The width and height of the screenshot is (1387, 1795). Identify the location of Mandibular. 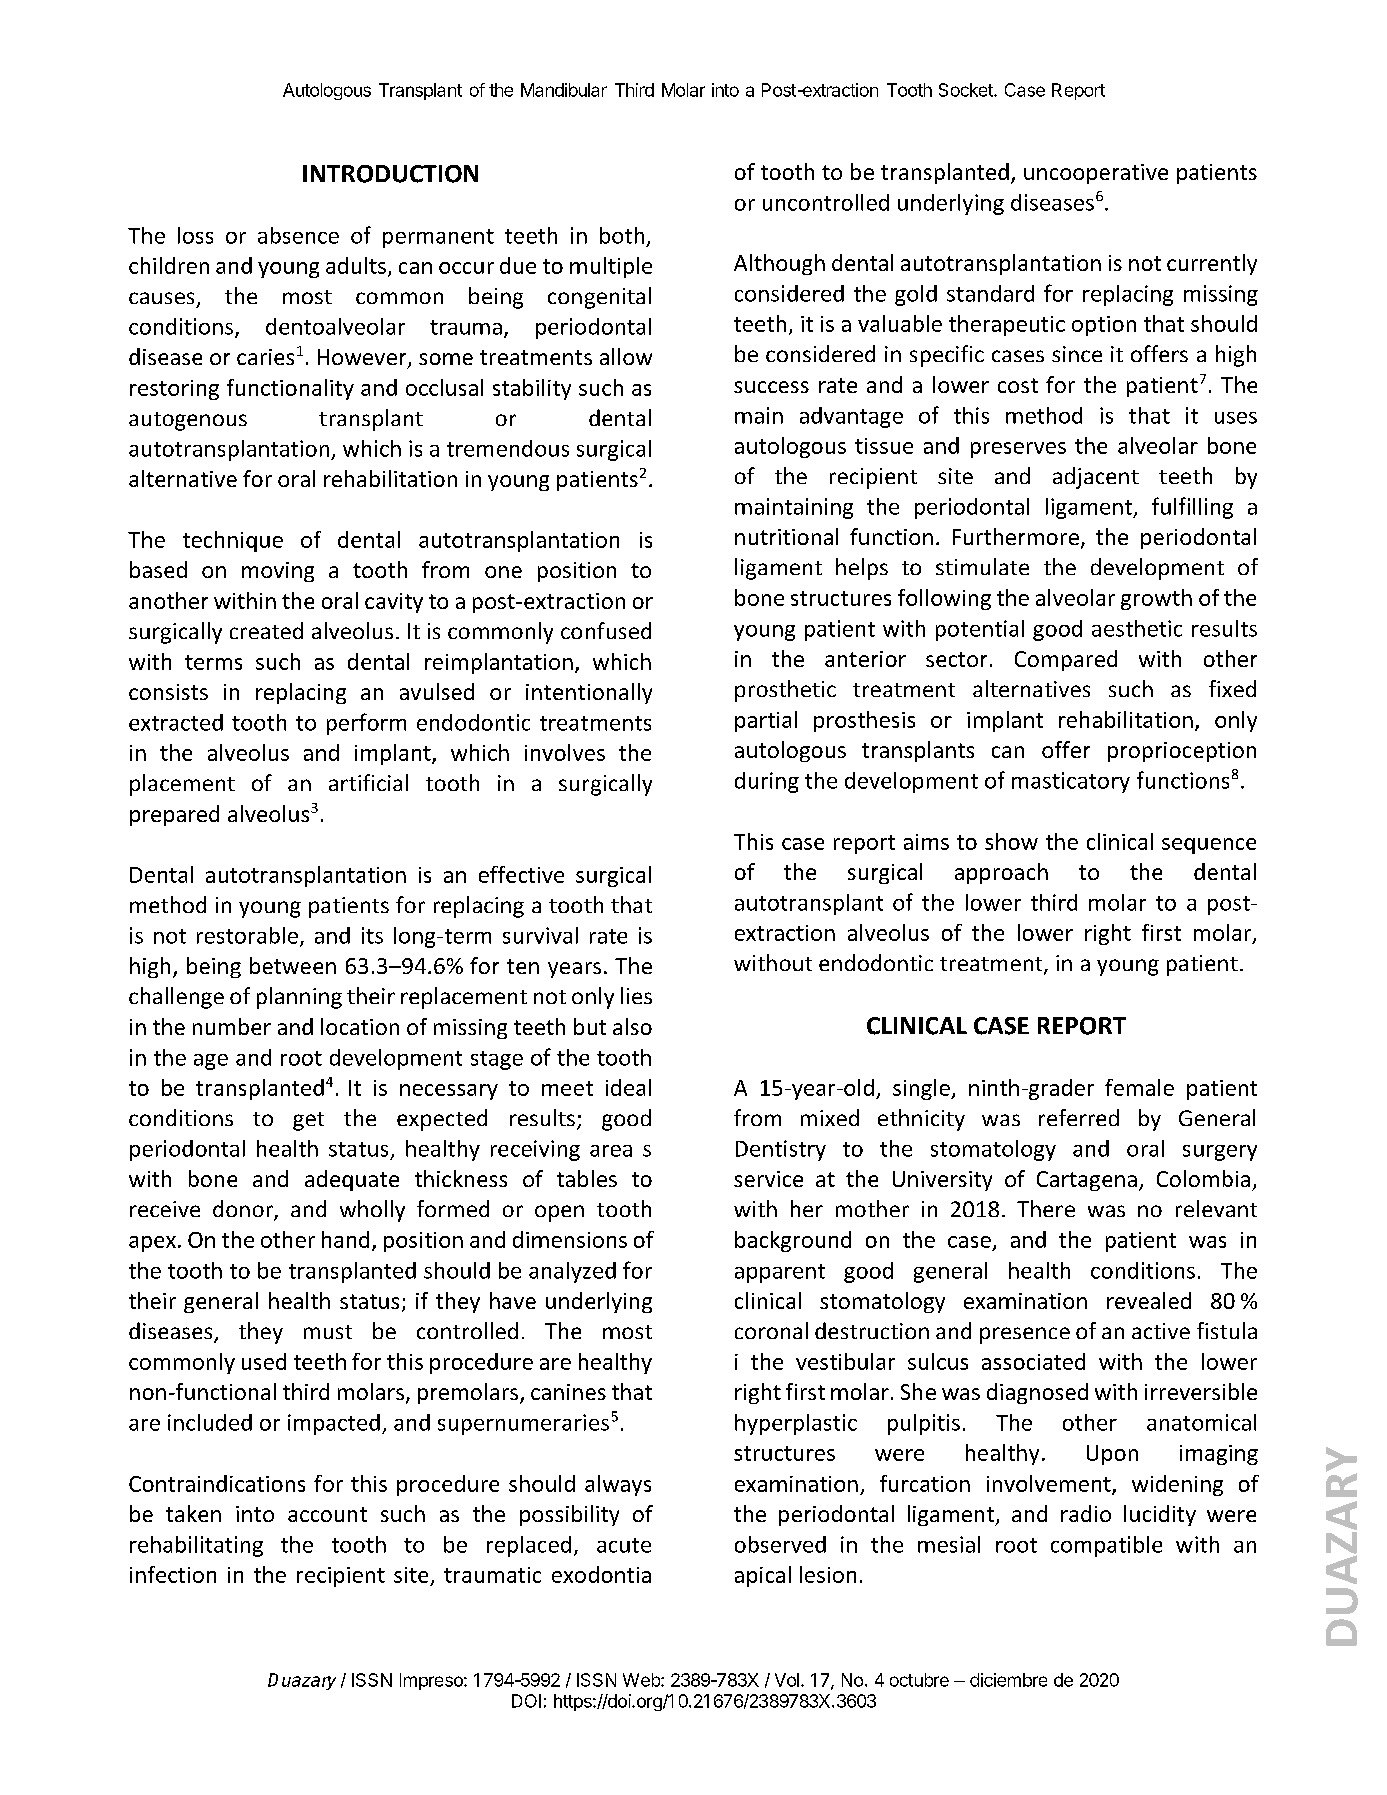
(564, 90).
